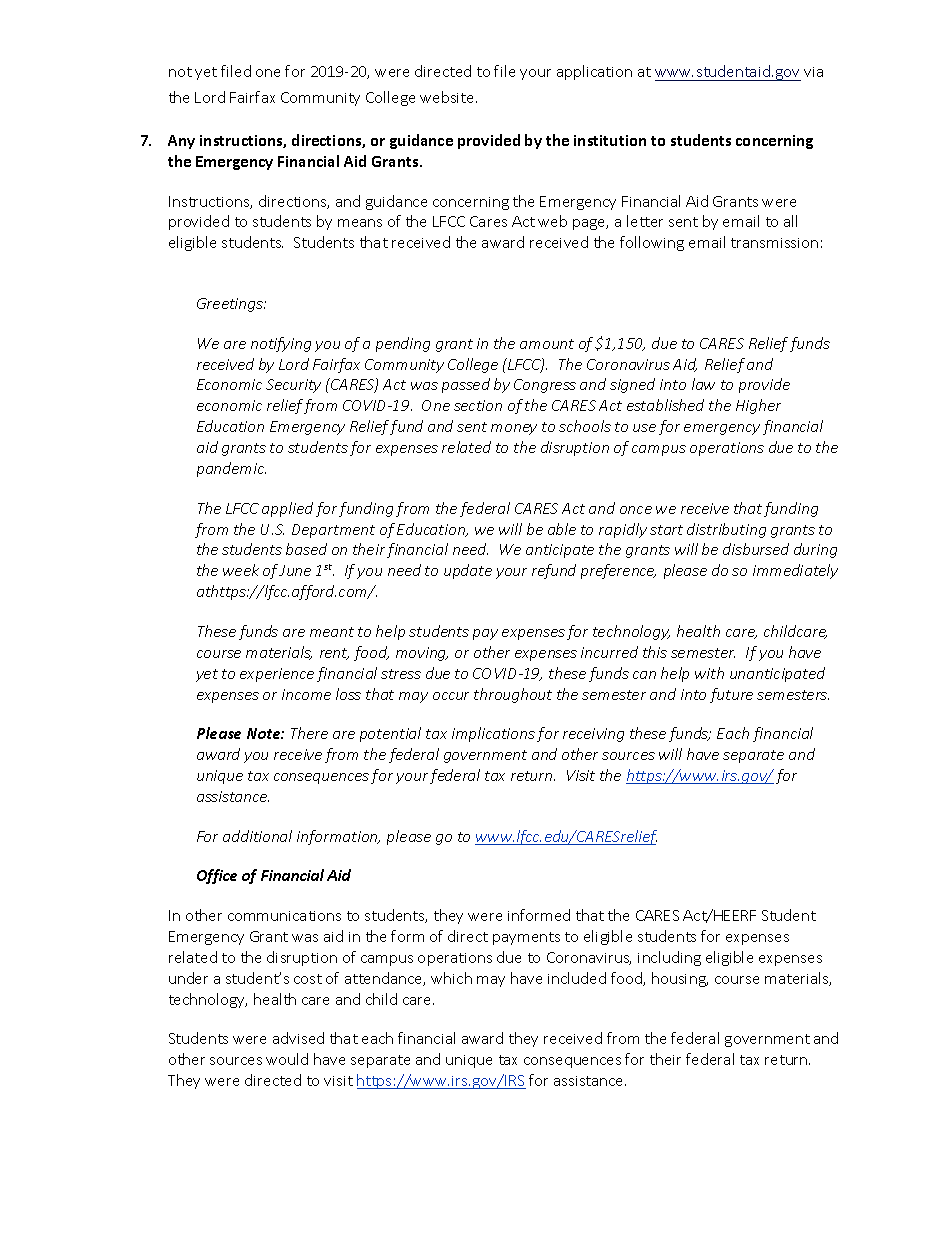  What do you see at coordinates (547, 344) in the page?
I see `amount` at bounding box center [547, 344].
